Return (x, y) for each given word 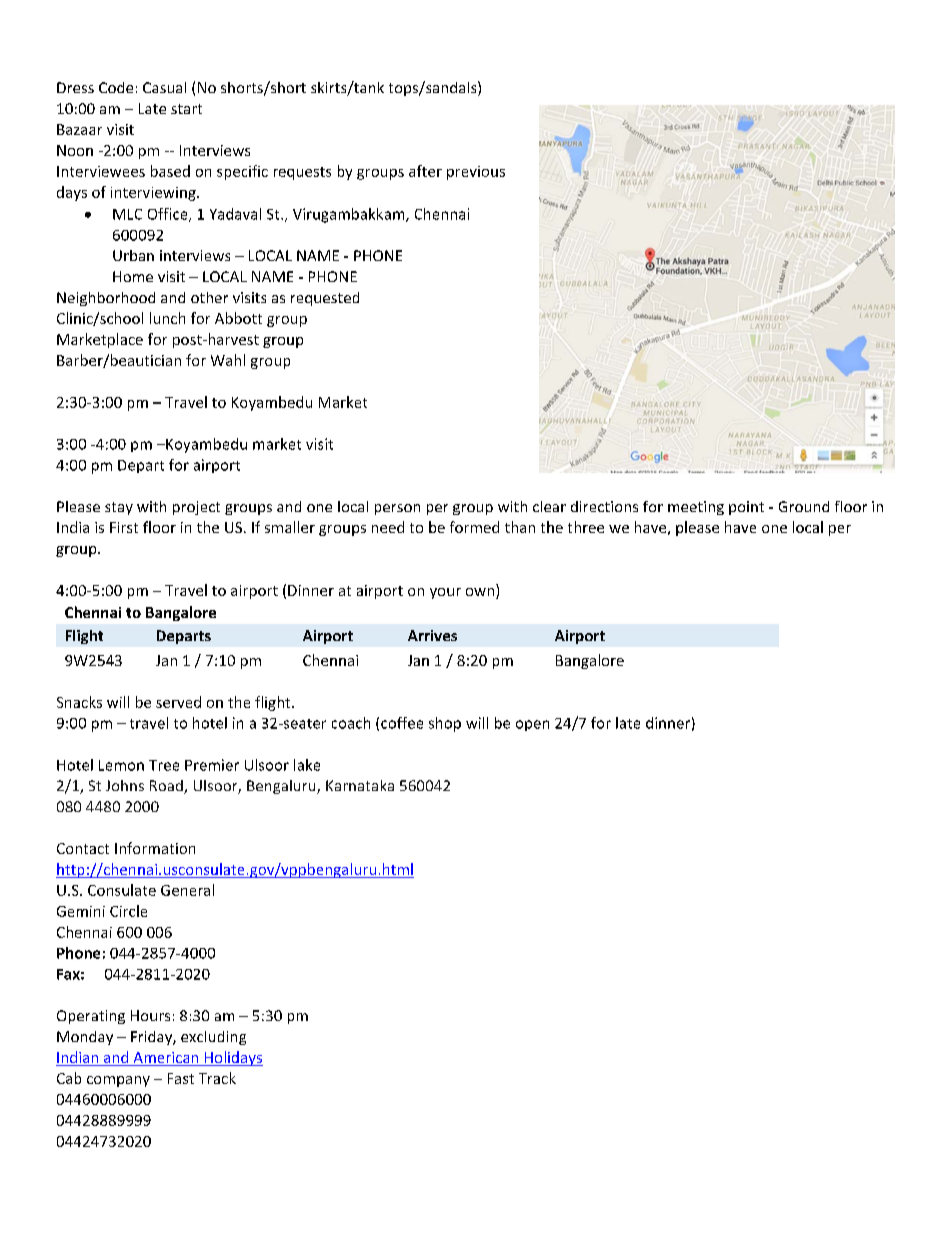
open (532, 725)
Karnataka (360, 785)
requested (325, 299)
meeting (696, 508)
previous (476, 173)
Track (217, 1078)
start (186, 109)
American (166, 1059)
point (746, 508)
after (425, 171)
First (124, 527)
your (445, 593)
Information (155, 848)
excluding (213, 1038)
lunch (167, 318)
